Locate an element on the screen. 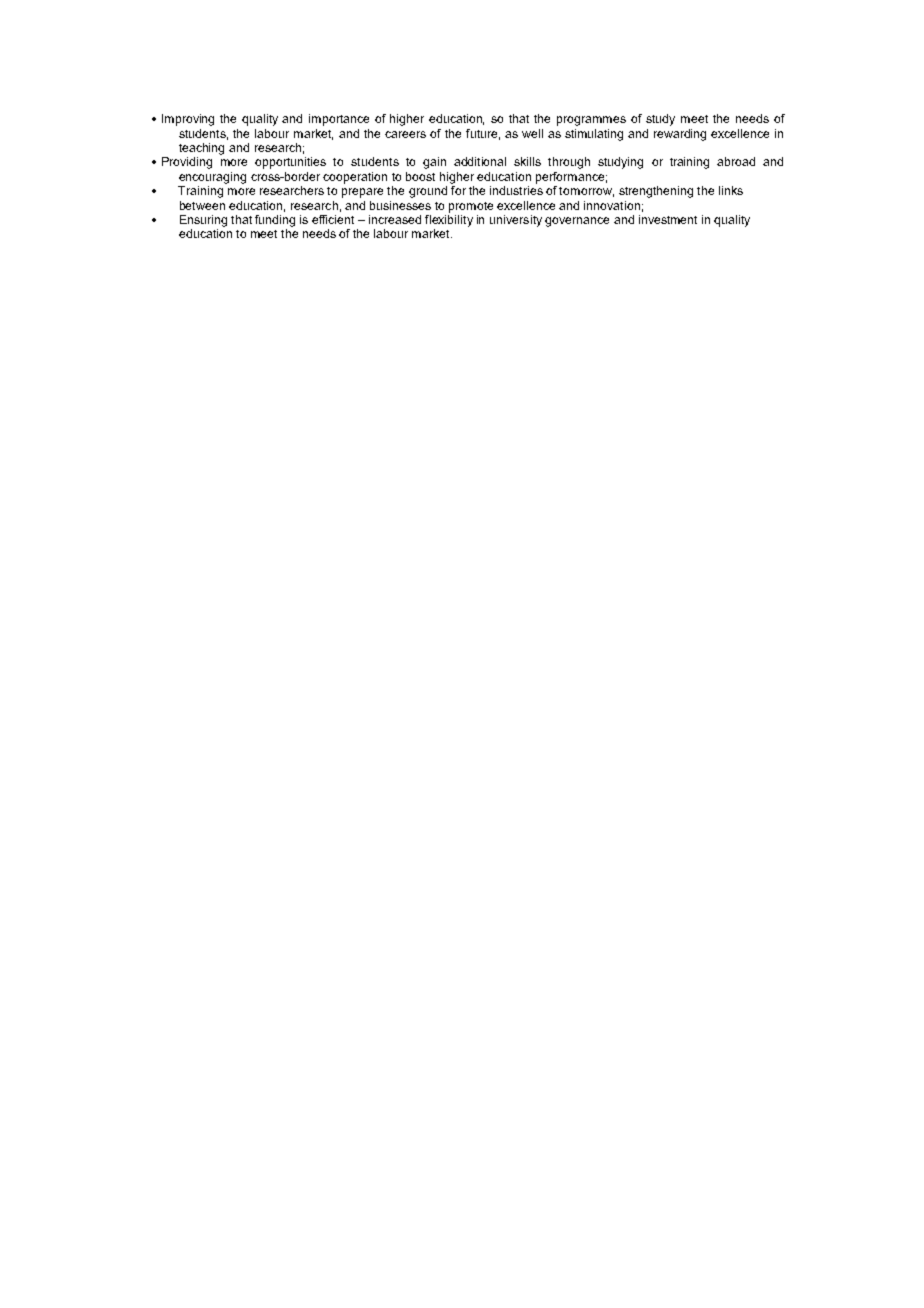 The width and height of the screenshot is (924, 1308). ground is located at coordinates (428, 192).
